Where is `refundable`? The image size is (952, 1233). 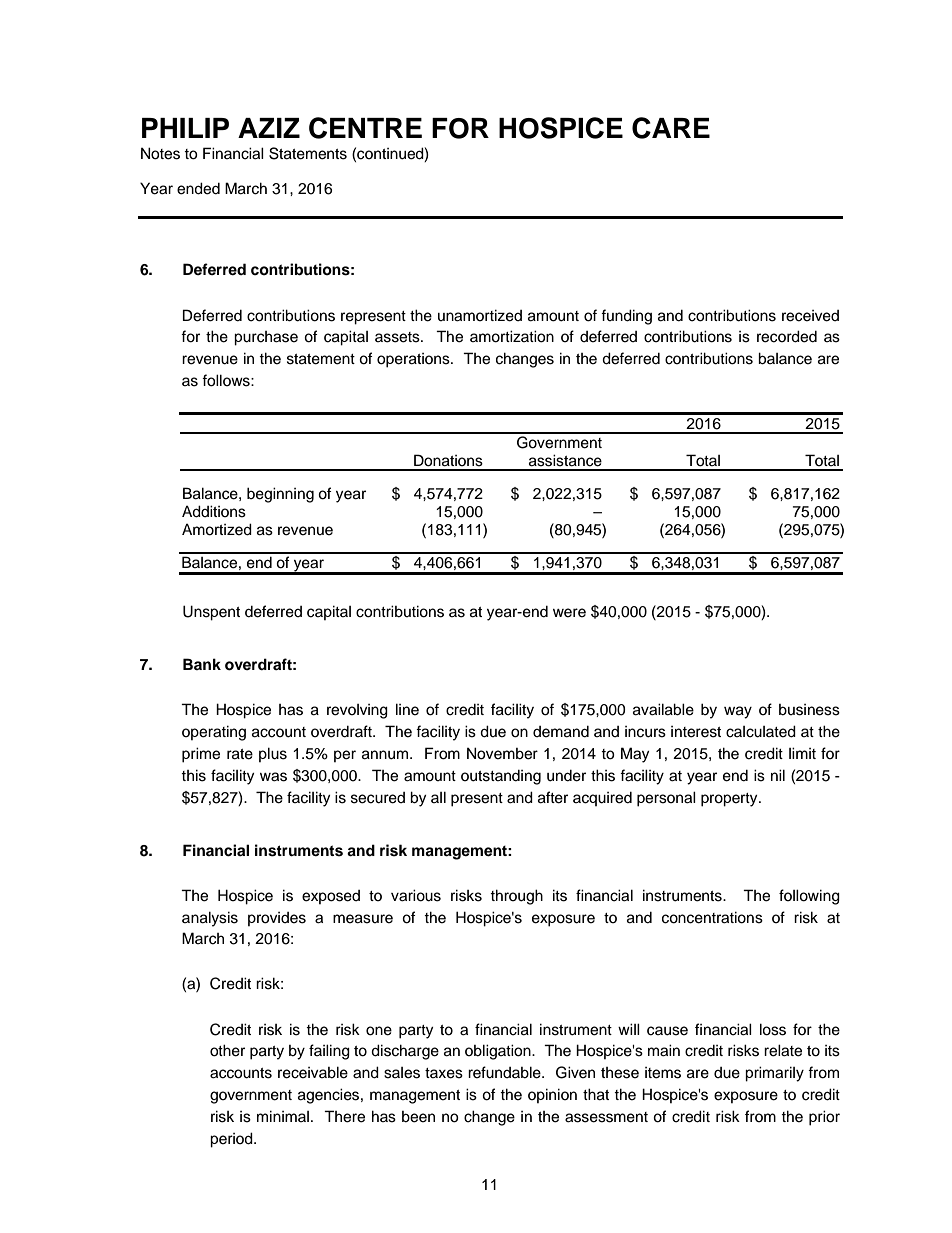 refundable is located at coordinates (505, 1072).
